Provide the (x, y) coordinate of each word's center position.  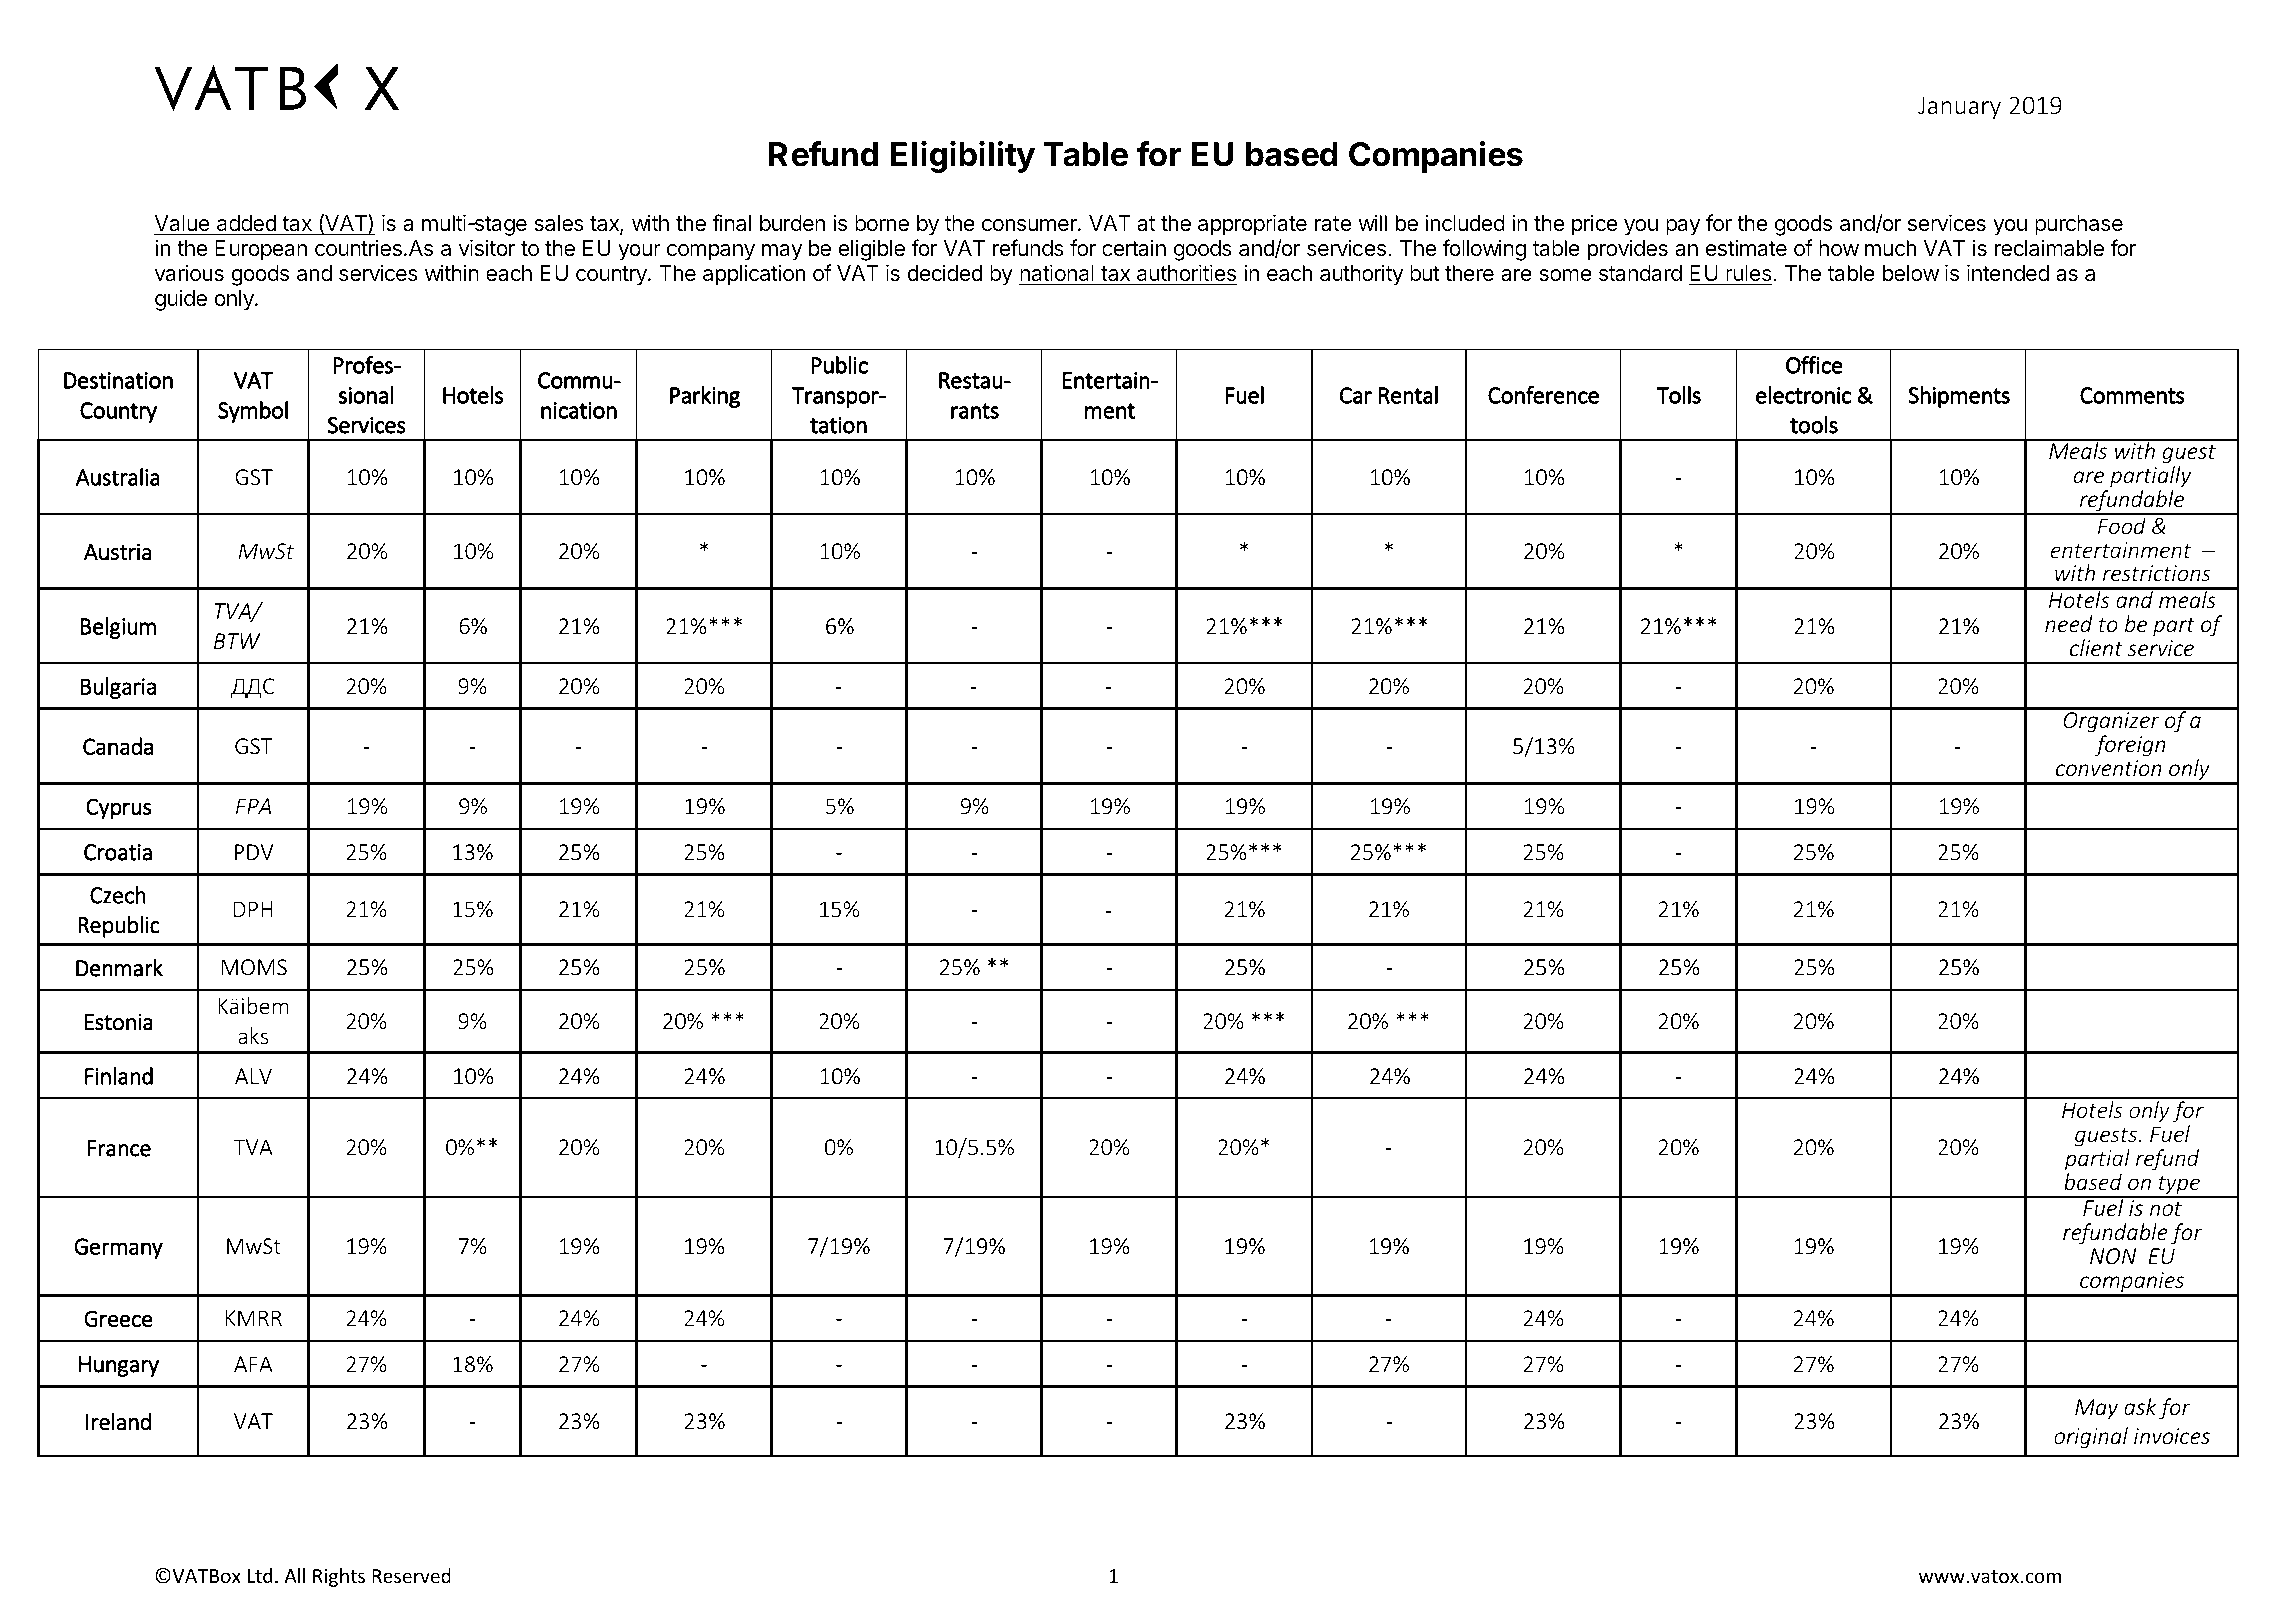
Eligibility (962, 157)
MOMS (254, 967)
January (1959, 107)
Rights (339, 1577)
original (2091, 1438)
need (2068, 623)
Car (1356, 395)
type (2179, 1186)
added (246, 223)
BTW (237, 641)
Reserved (411, 1575)
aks (253, 1035)
